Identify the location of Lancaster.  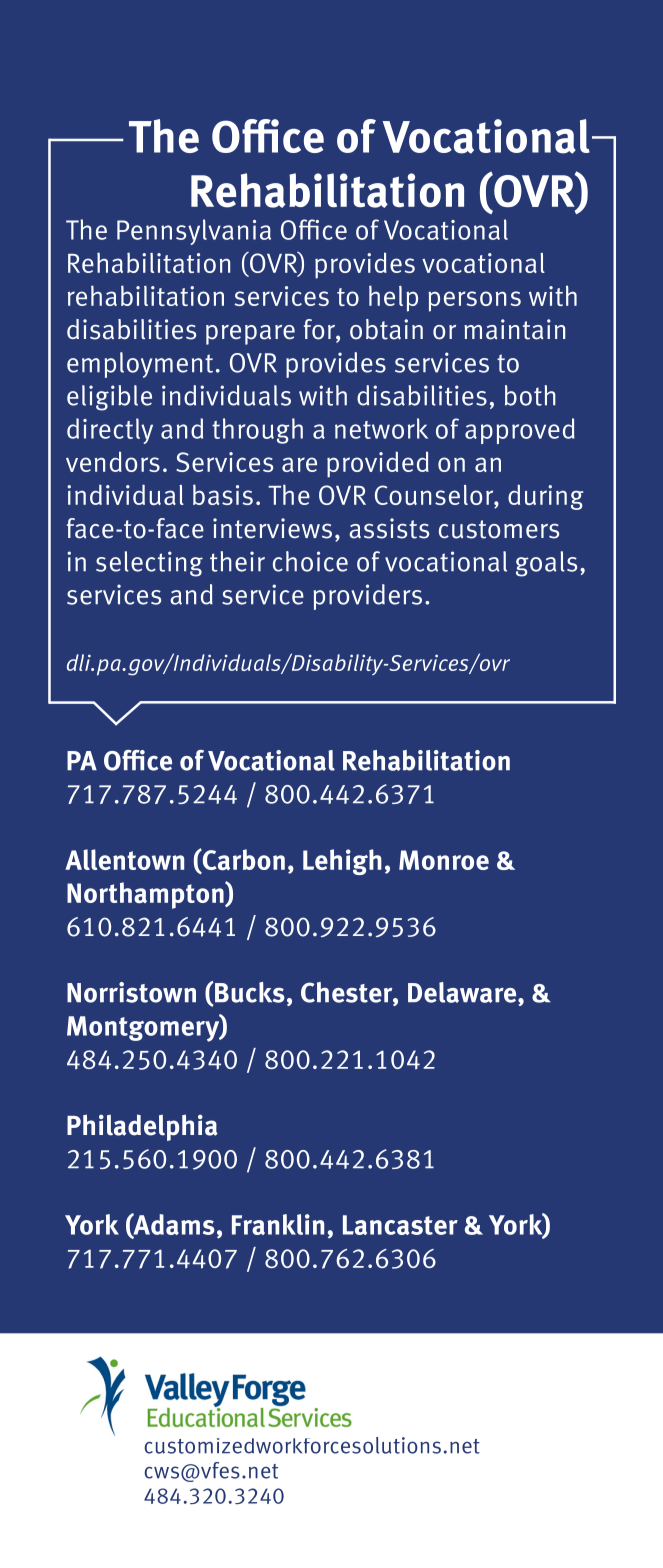
(400, 1225).
